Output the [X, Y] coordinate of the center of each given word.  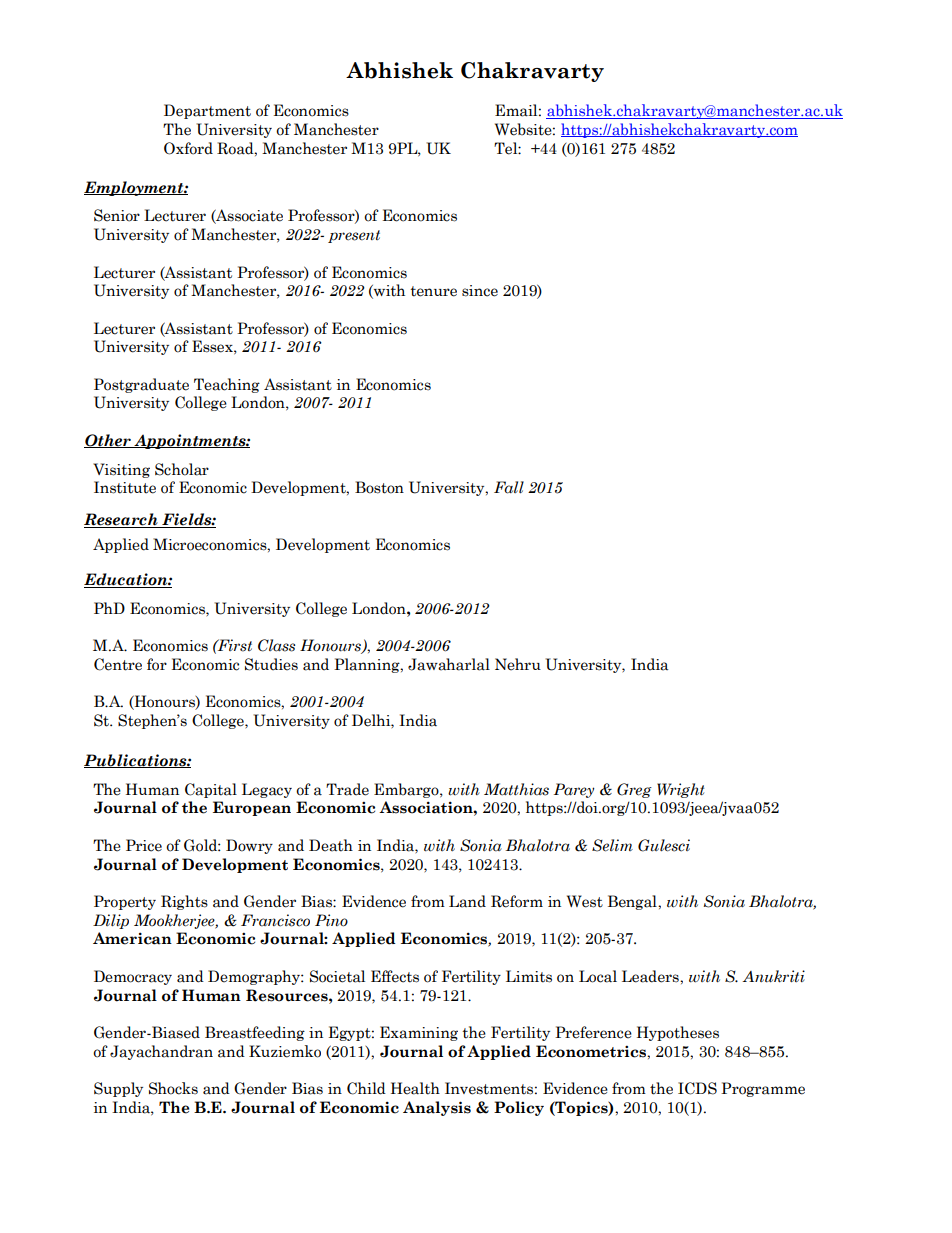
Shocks [173, 1088]
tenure [433, 291]
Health [415, 1088]
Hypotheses [678, 1033]
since [480, 291]
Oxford [188, 148]
